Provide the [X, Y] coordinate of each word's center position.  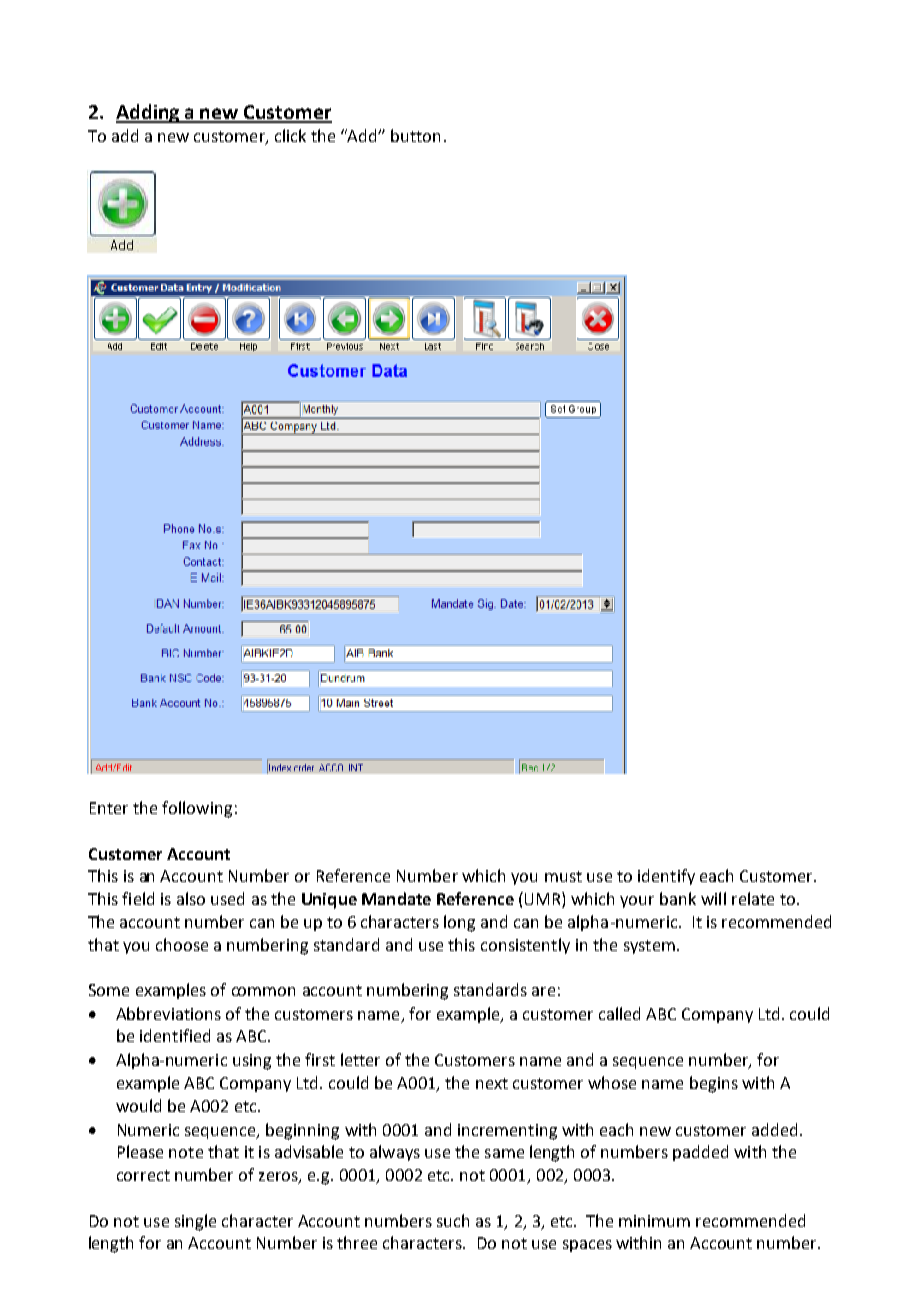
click [290, 135]
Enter [109, 808]
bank [678, 898]
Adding [149, 113]
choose [182, 944]
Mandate [396, 898]
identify [666, 877]
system [649, 947]
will [713, 898]
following [197, 809]
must [563, 876]
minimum [654, 1221]
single [195, 1222]
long [459, 923]
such [453, 1220]
